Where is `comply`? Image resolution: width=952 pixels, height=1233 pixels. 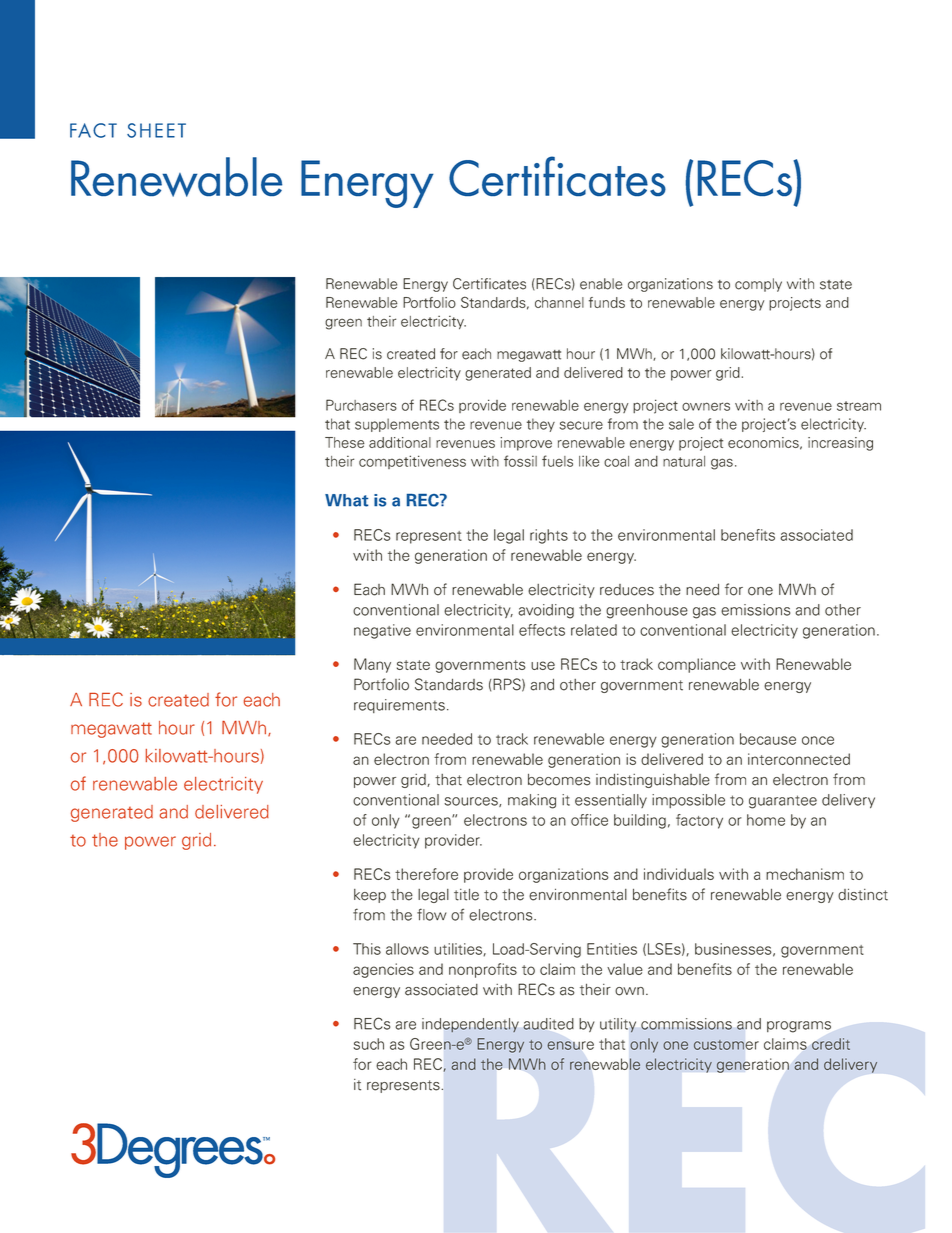
comply is located at coordinates (758, 285).
